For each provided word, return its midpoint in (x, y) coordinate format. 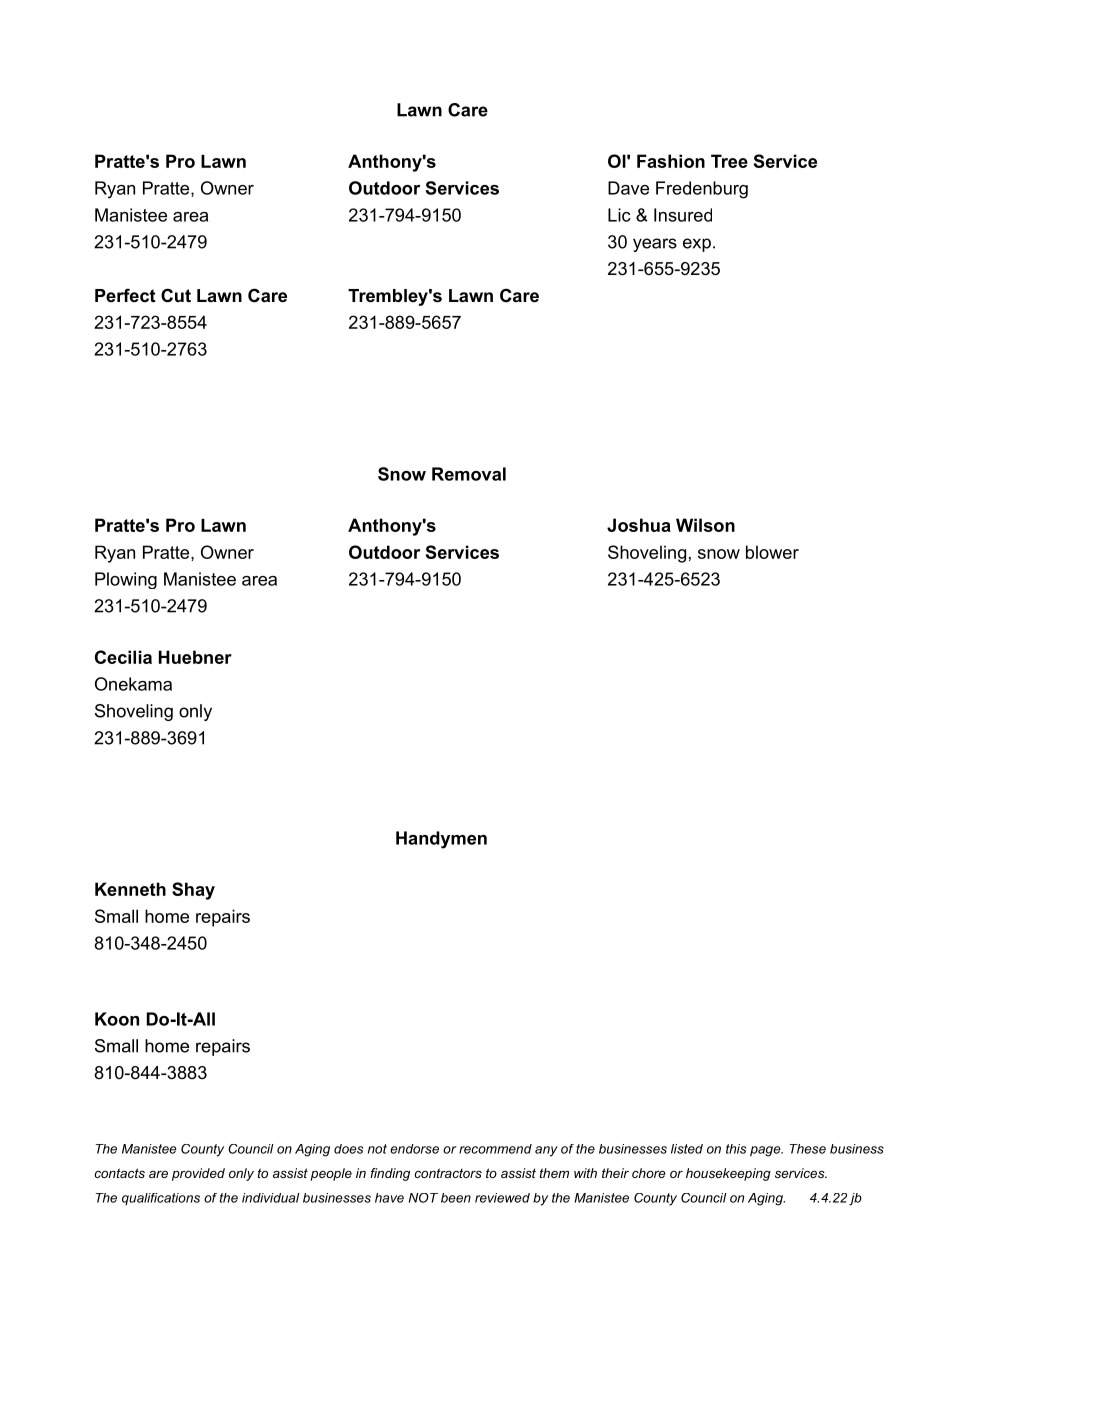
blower (772, 552)
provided (198, 1174)
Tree (729, 161)
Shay (193, 891)
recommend (495, 1149)
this (736, 1149)
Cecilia (123, 657)
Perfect (125, 295)
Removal (469, 474)
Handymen (441, 840)
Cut (176, 295)
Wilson (705, 525)
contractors (448, 1173)
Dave (628, 188)
